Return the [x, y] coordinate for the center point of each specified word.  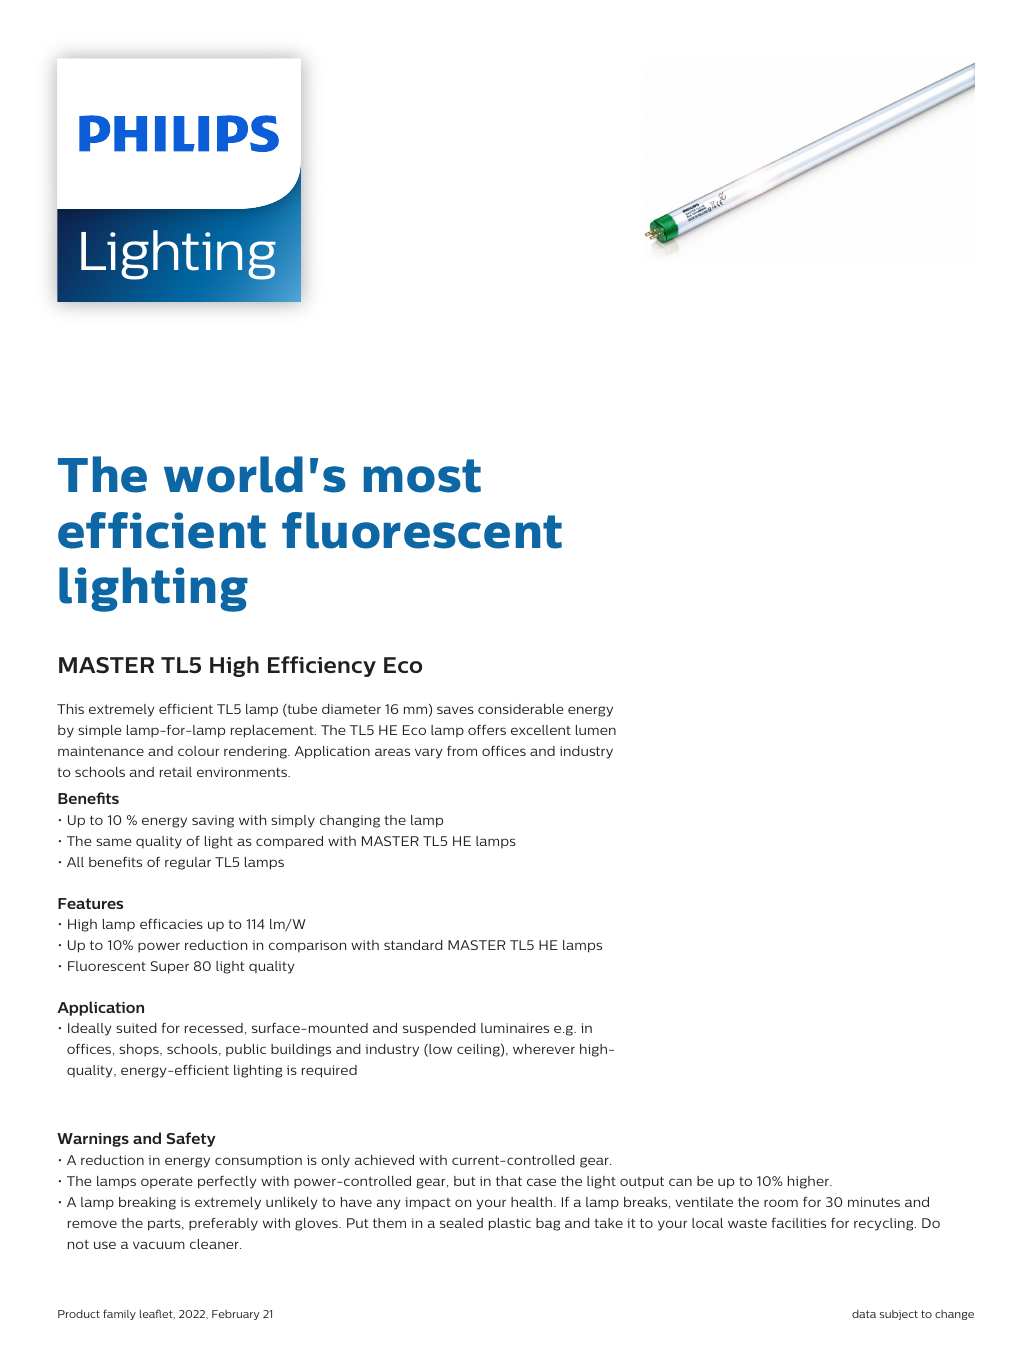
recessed [214, 1028]
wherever [544, 1049]
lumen [596, 730]
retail [176, 772]
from [462, 751]
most [422, 476]
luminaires [515, 1028]
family [119, 1314]
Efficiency [322, 666]
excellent [541, 730]
